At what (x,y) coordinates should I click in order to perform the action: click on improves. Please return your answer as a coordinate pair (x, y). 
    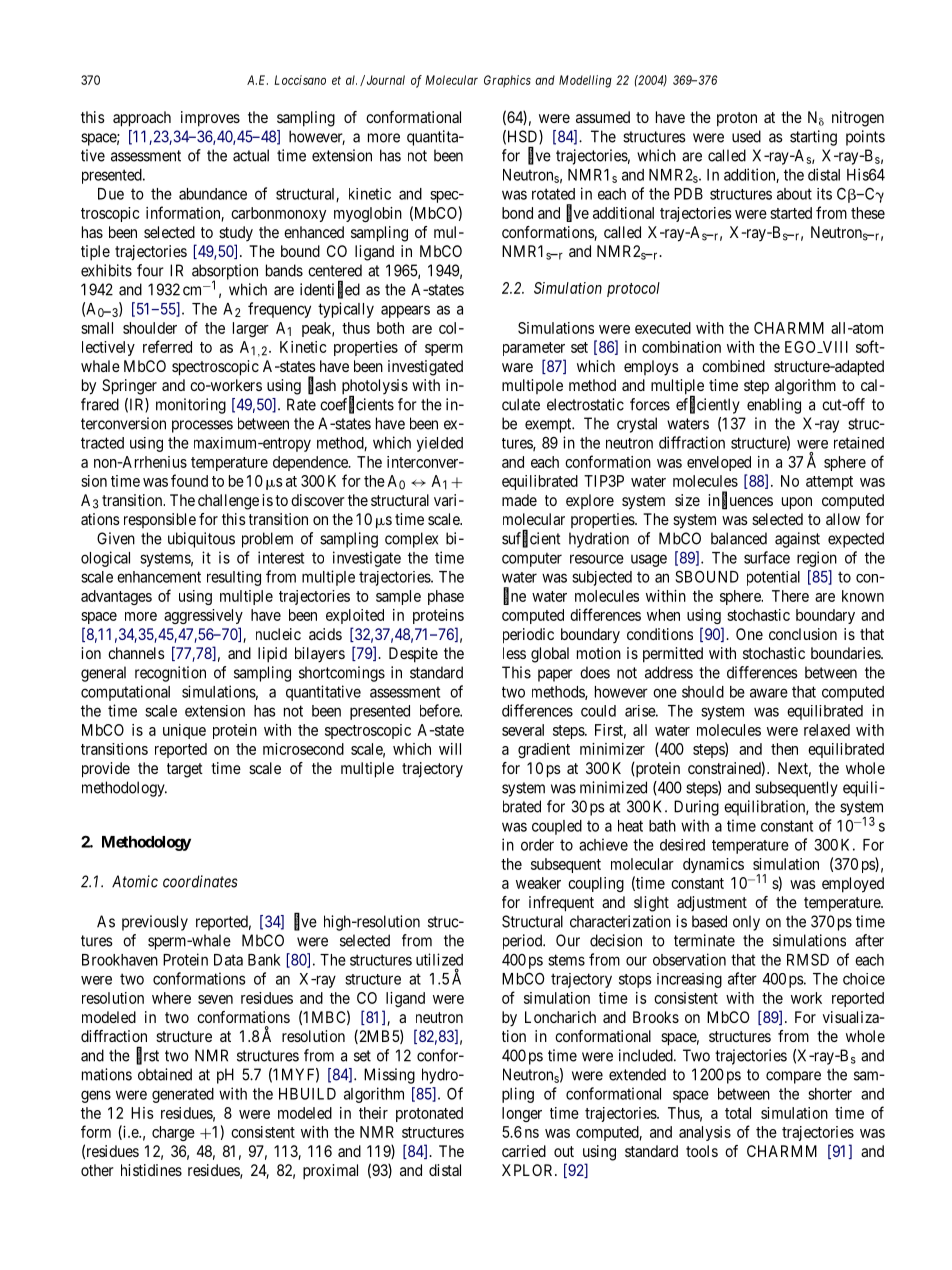
    Looking at the image, I should click on (210, 119).
